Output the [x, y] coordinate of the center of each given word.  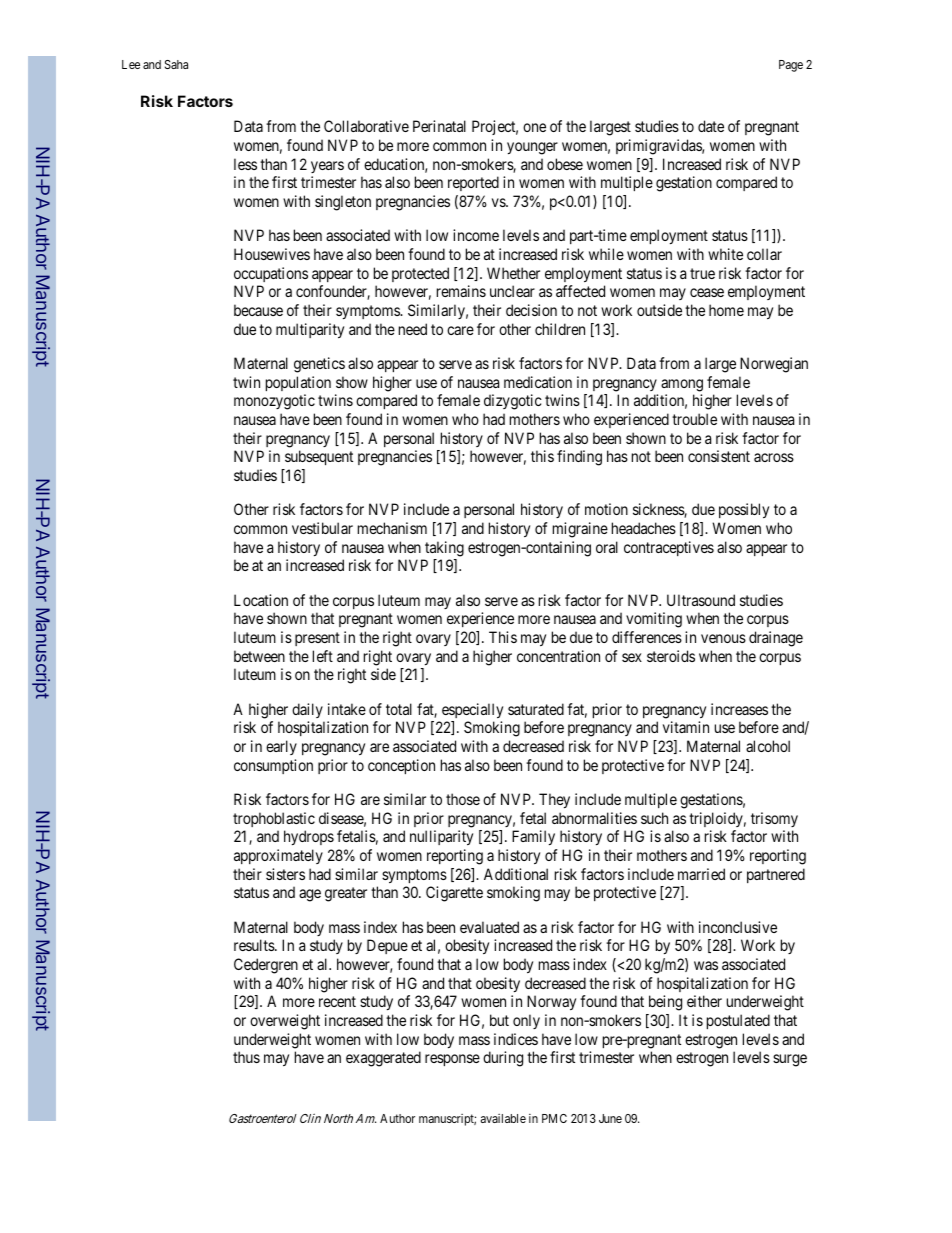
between [259, 656]
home [726, 310]
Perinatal [439, 126]
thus [246, 1057]
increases [739, 709]
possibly [744, 510]
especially [472, 710]
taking [444, 549]
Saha [176, 64]
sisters [285, 874]
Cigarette [454, 894]
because [258, 310]
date [711, 126]
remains [461, 291]
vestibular [322, 528]
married [701, 874]
